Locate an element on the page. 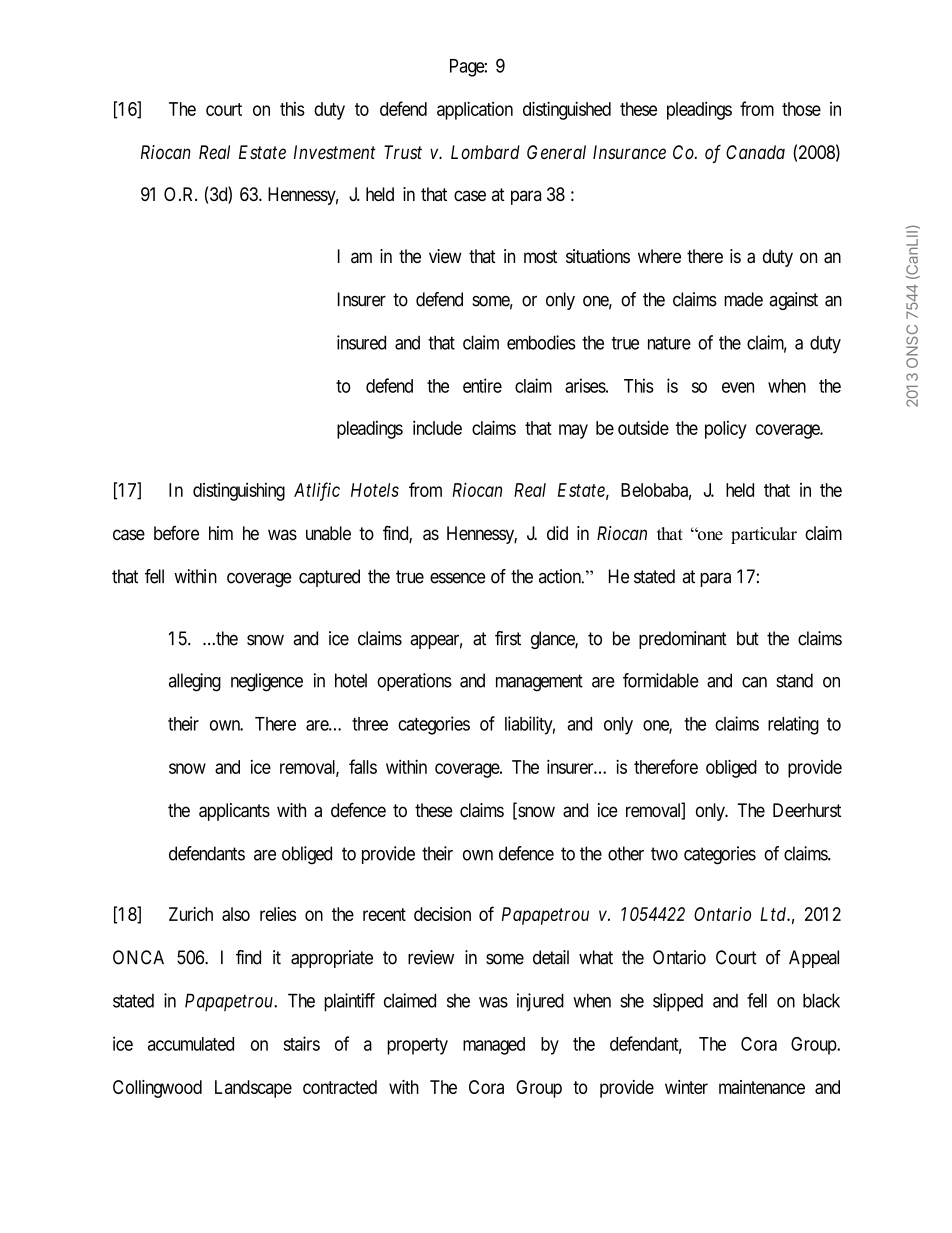 Image resolution: width=952 pixels, height=1233 pixels. insured is located at coordinates (361, 342).
